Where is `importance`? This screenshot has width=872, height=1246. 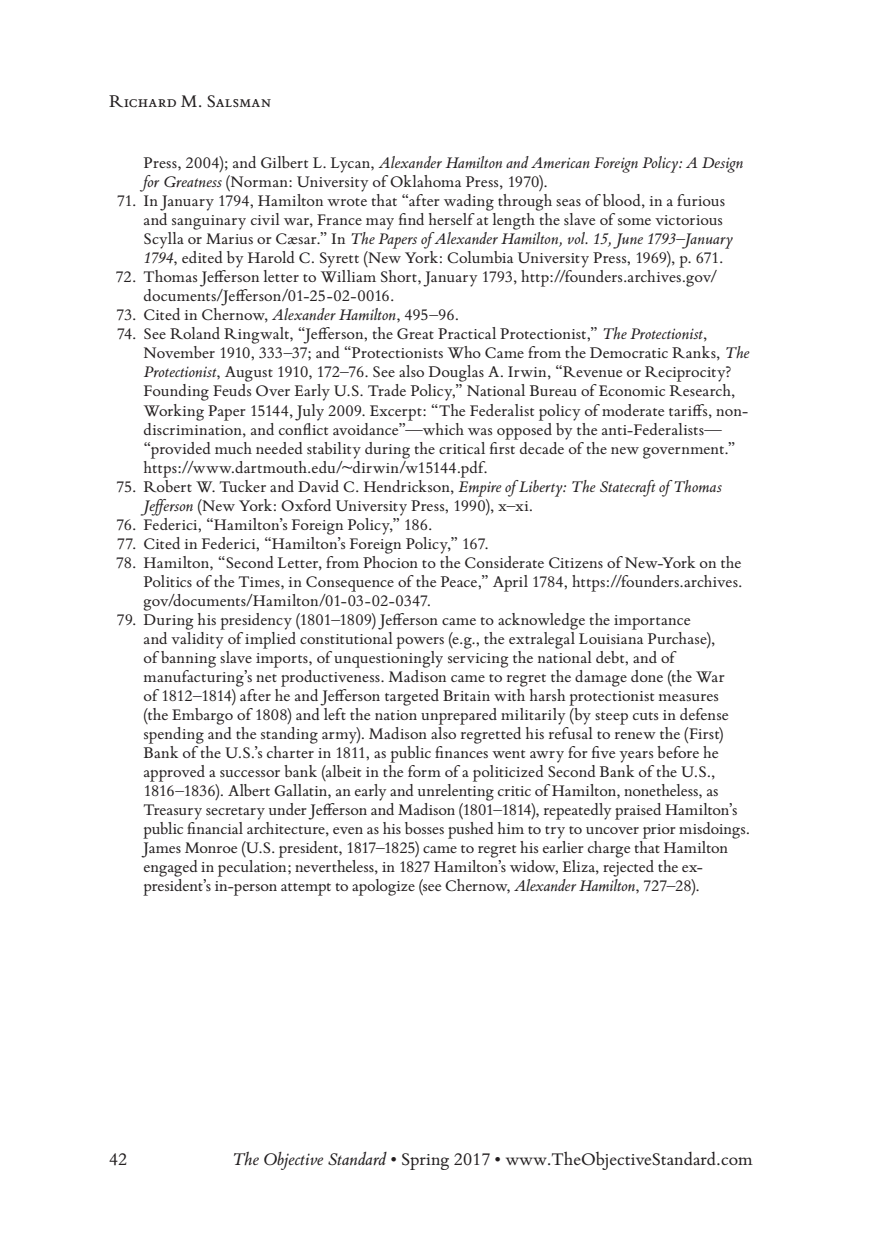
importance is located at coordinates (652, 622).
